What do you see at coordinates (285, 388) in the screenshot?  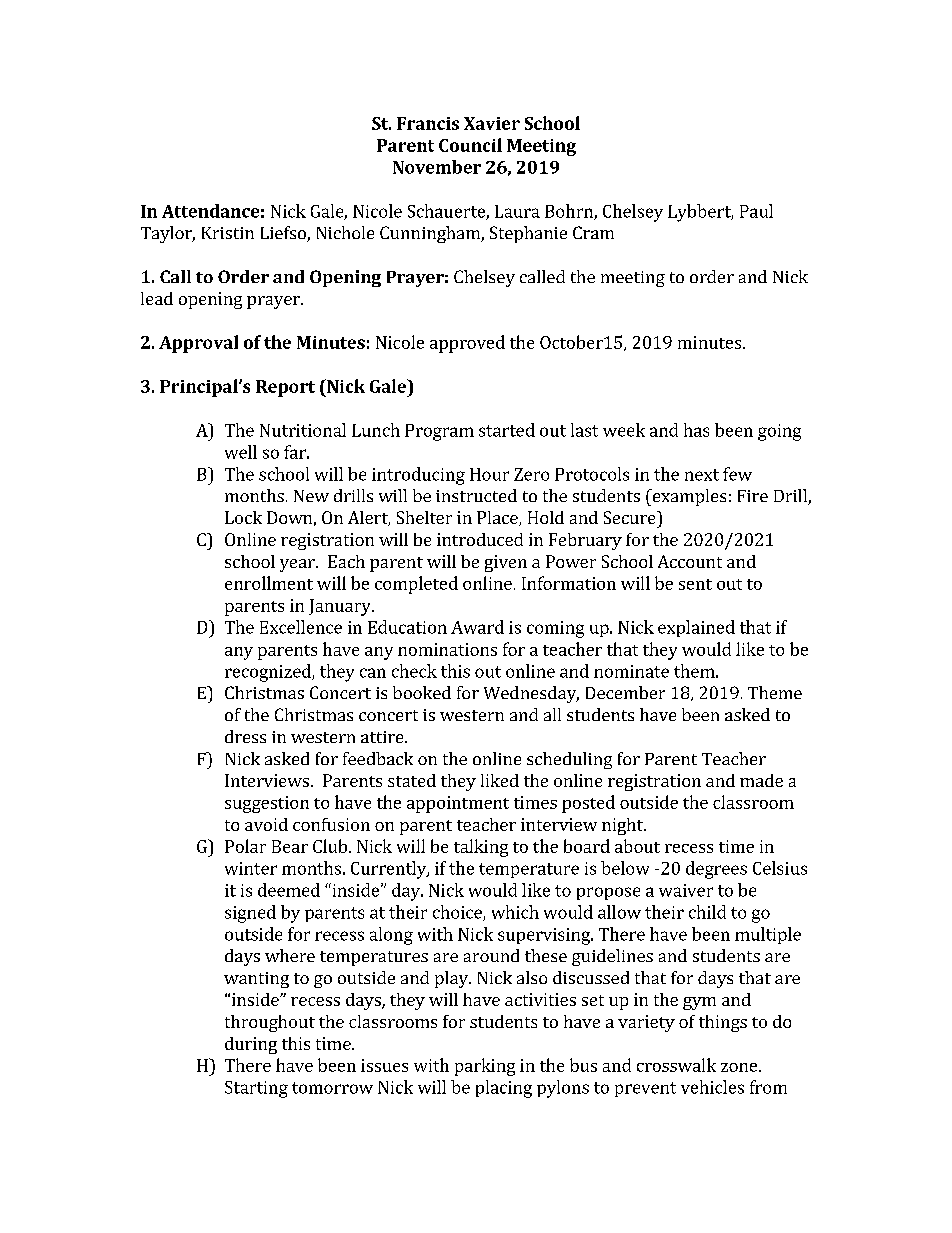 I see `Report` at bounding box center [285, 388].
